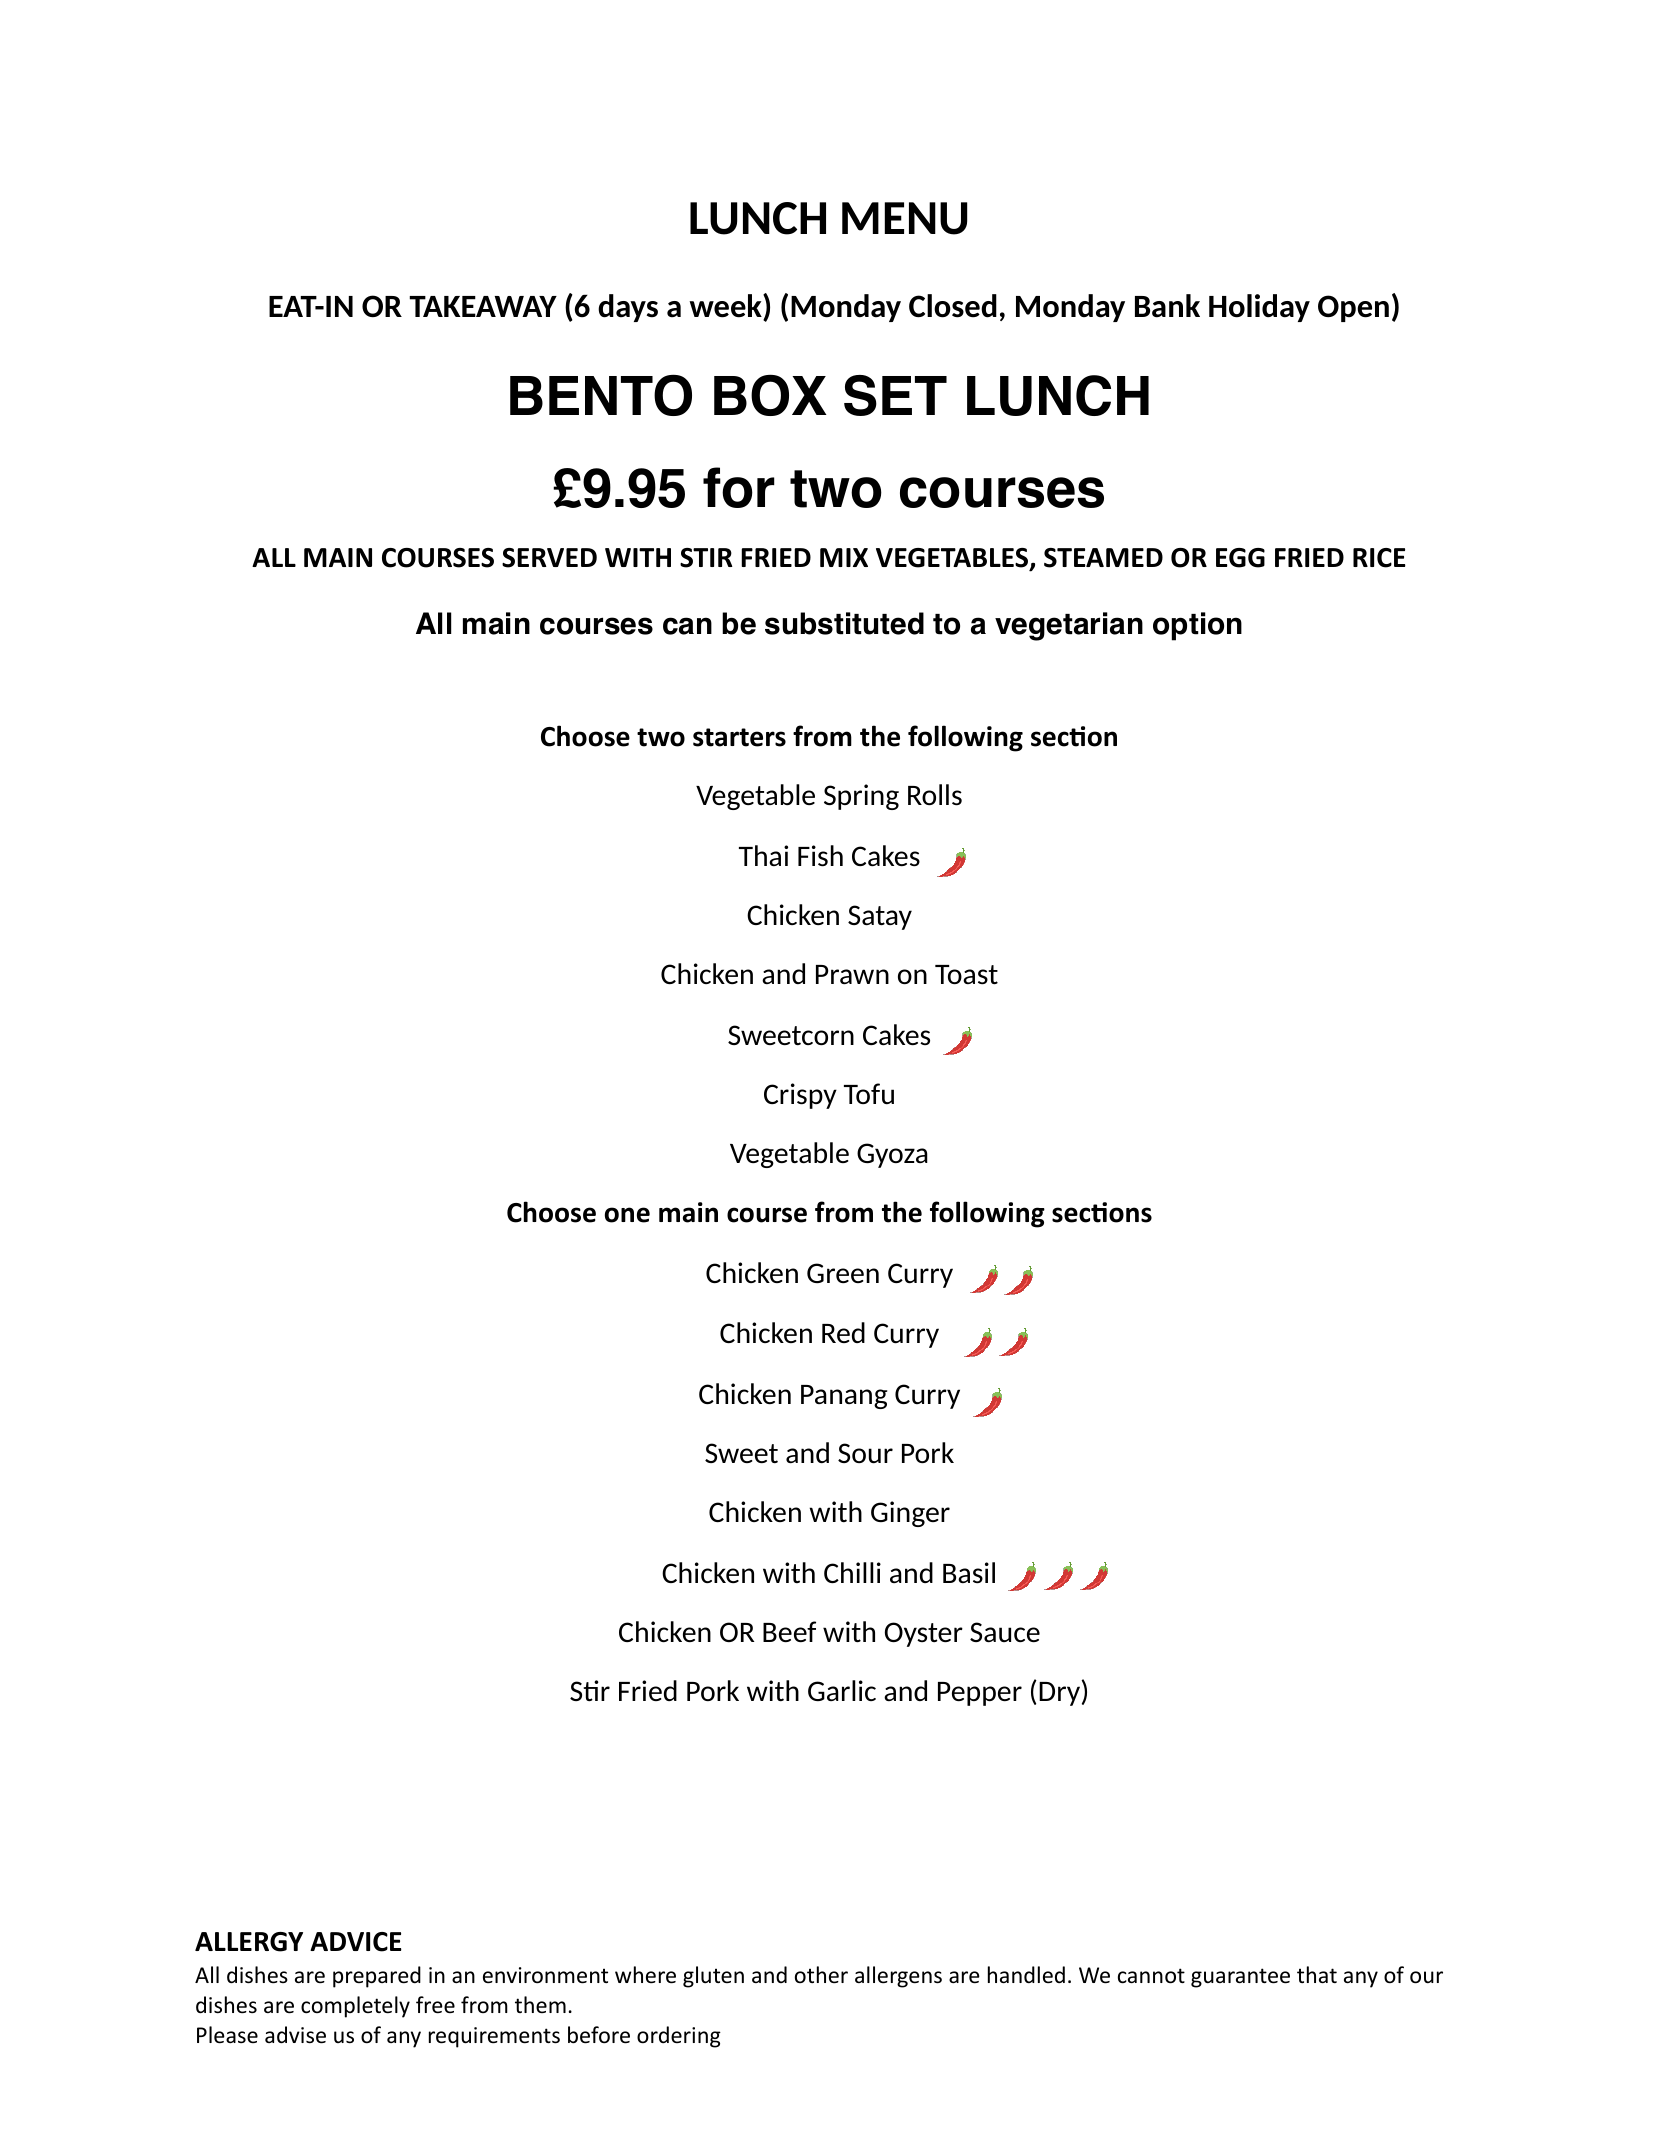 The width and height of the document is (1659, 2147). Describe the element at coordinates (1259, 308) in the document. I see `Holiday` at that location.
